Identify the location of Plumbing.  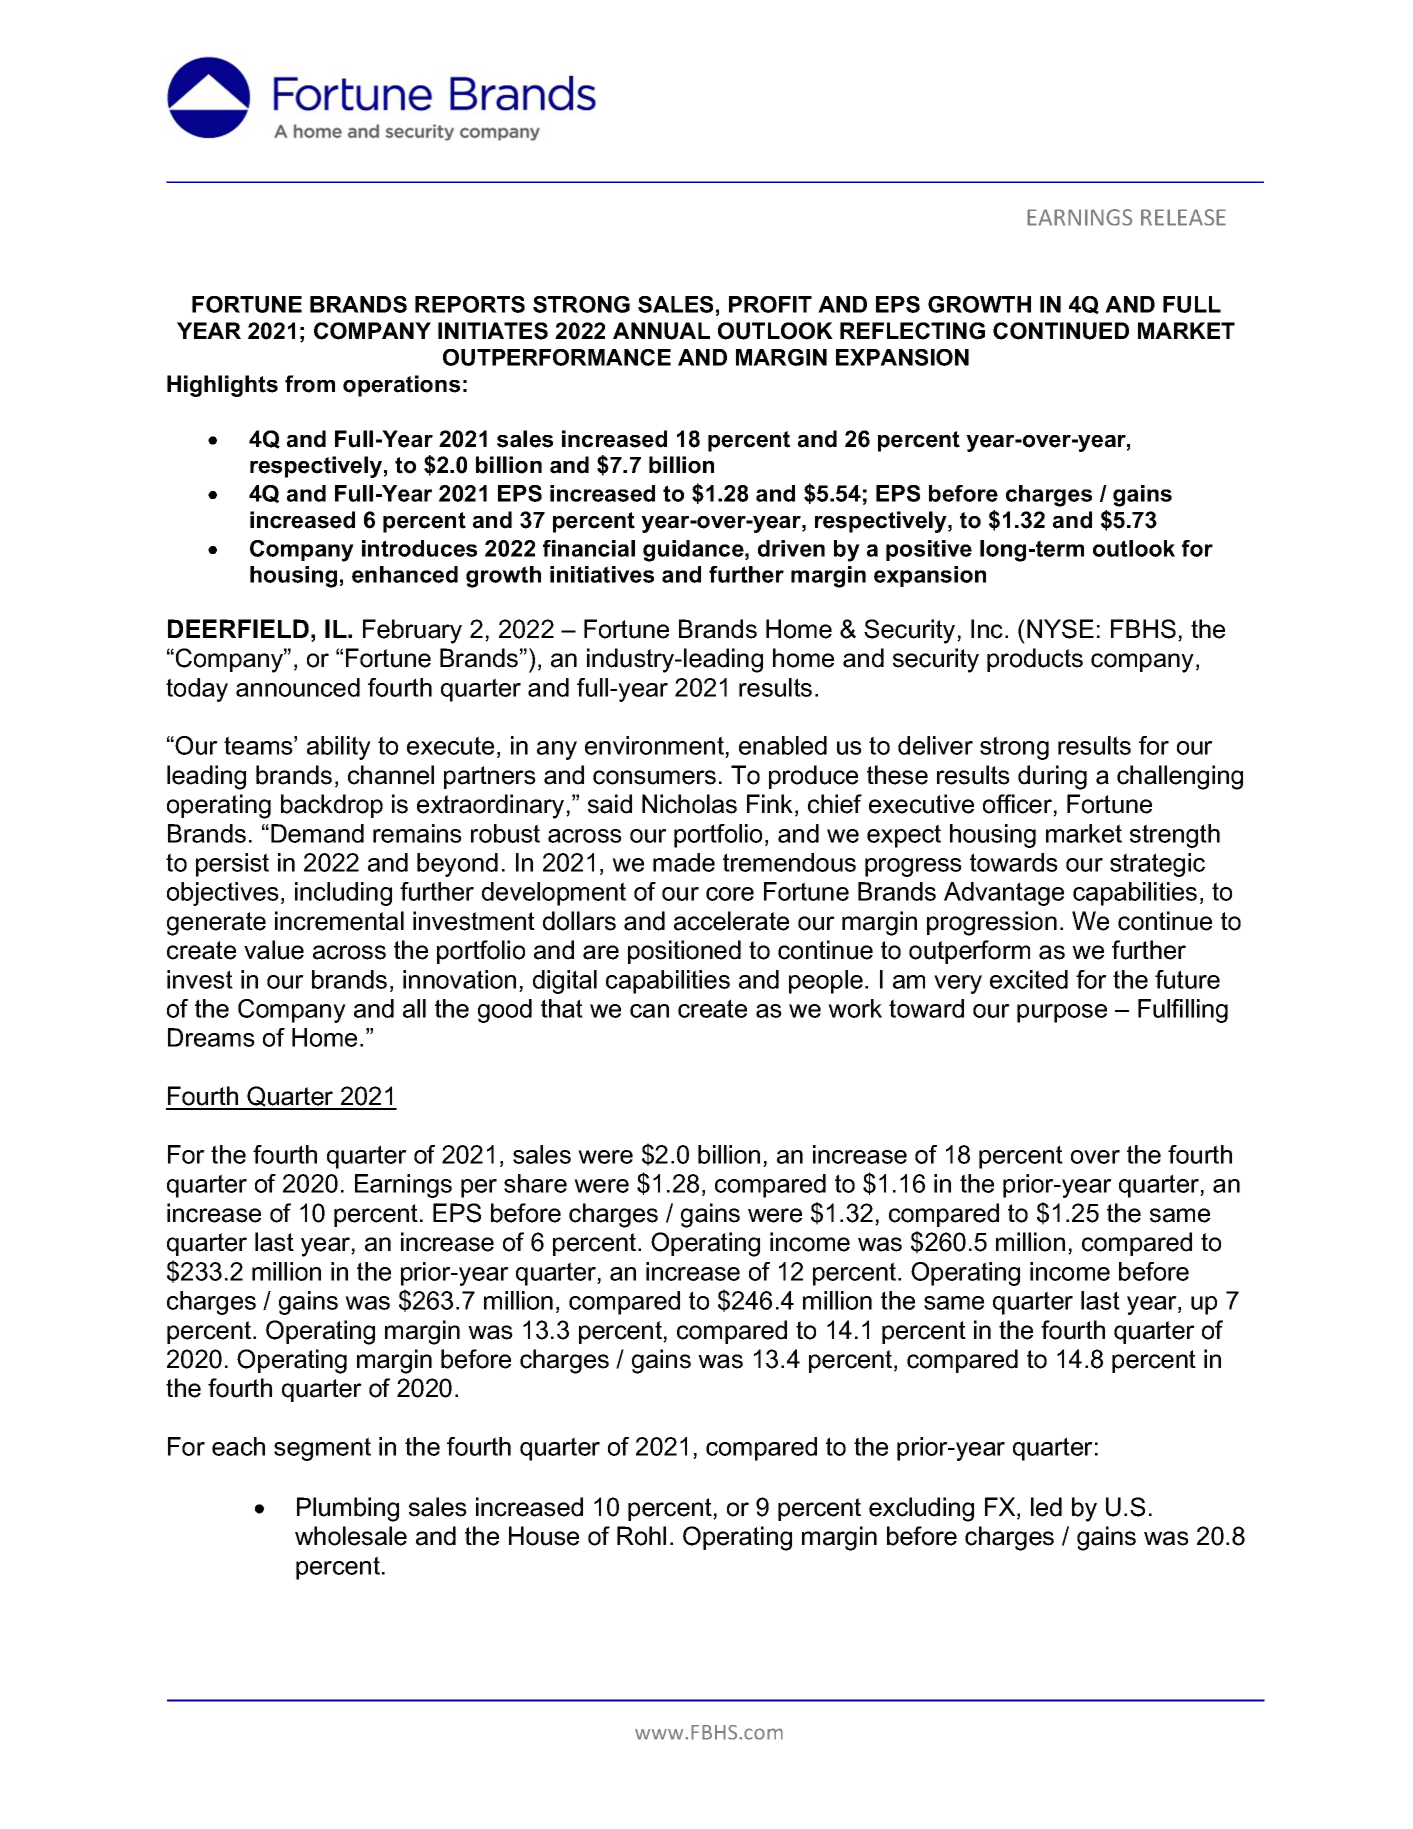
(348, 1509).
